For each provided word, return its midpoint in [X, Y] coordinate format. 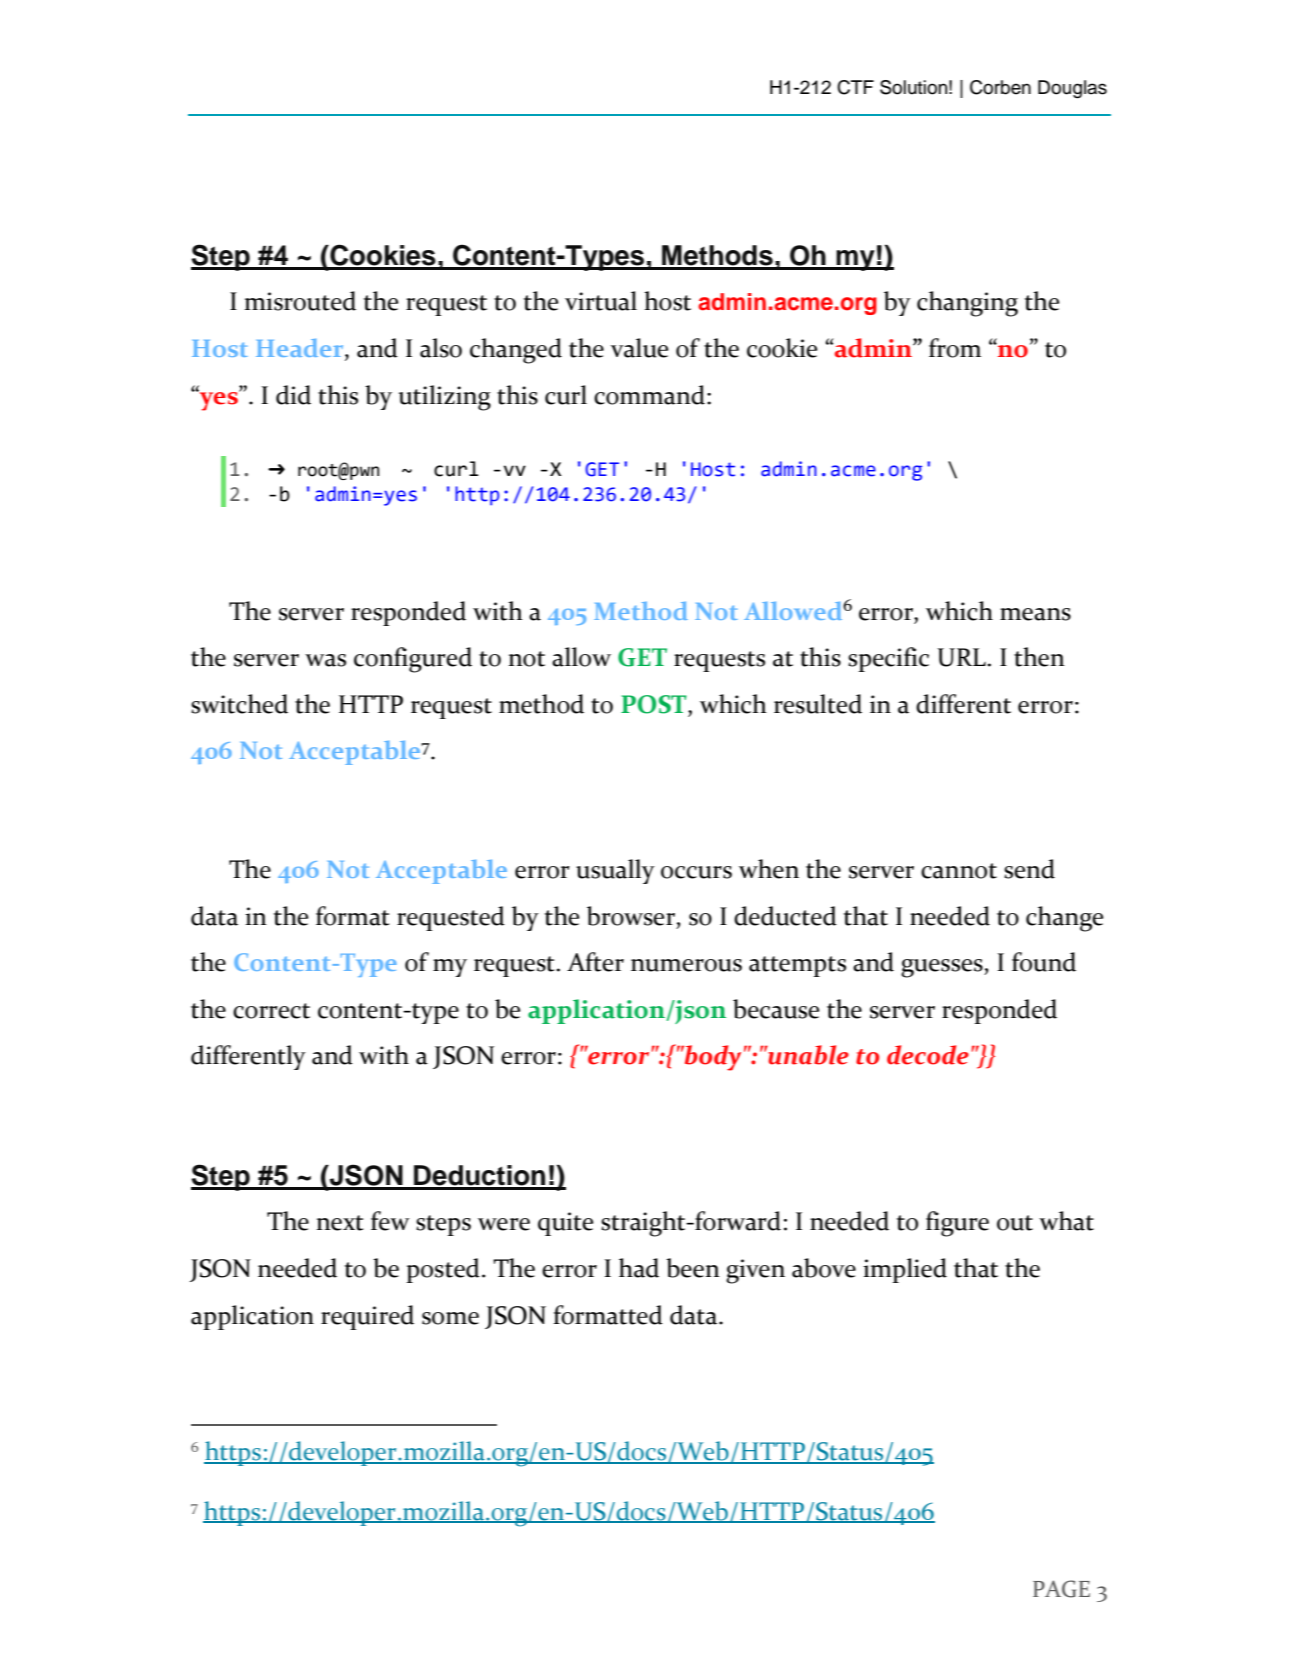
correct [271, 1011]
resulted [818, 704]
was [325, 660]
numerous [686, 965]
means [1035, 614]
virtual [601, 301]
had [639, 1268]
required [367, 1317]
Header [301, 349]
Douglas [1072, 89]
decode [928, 1055]
